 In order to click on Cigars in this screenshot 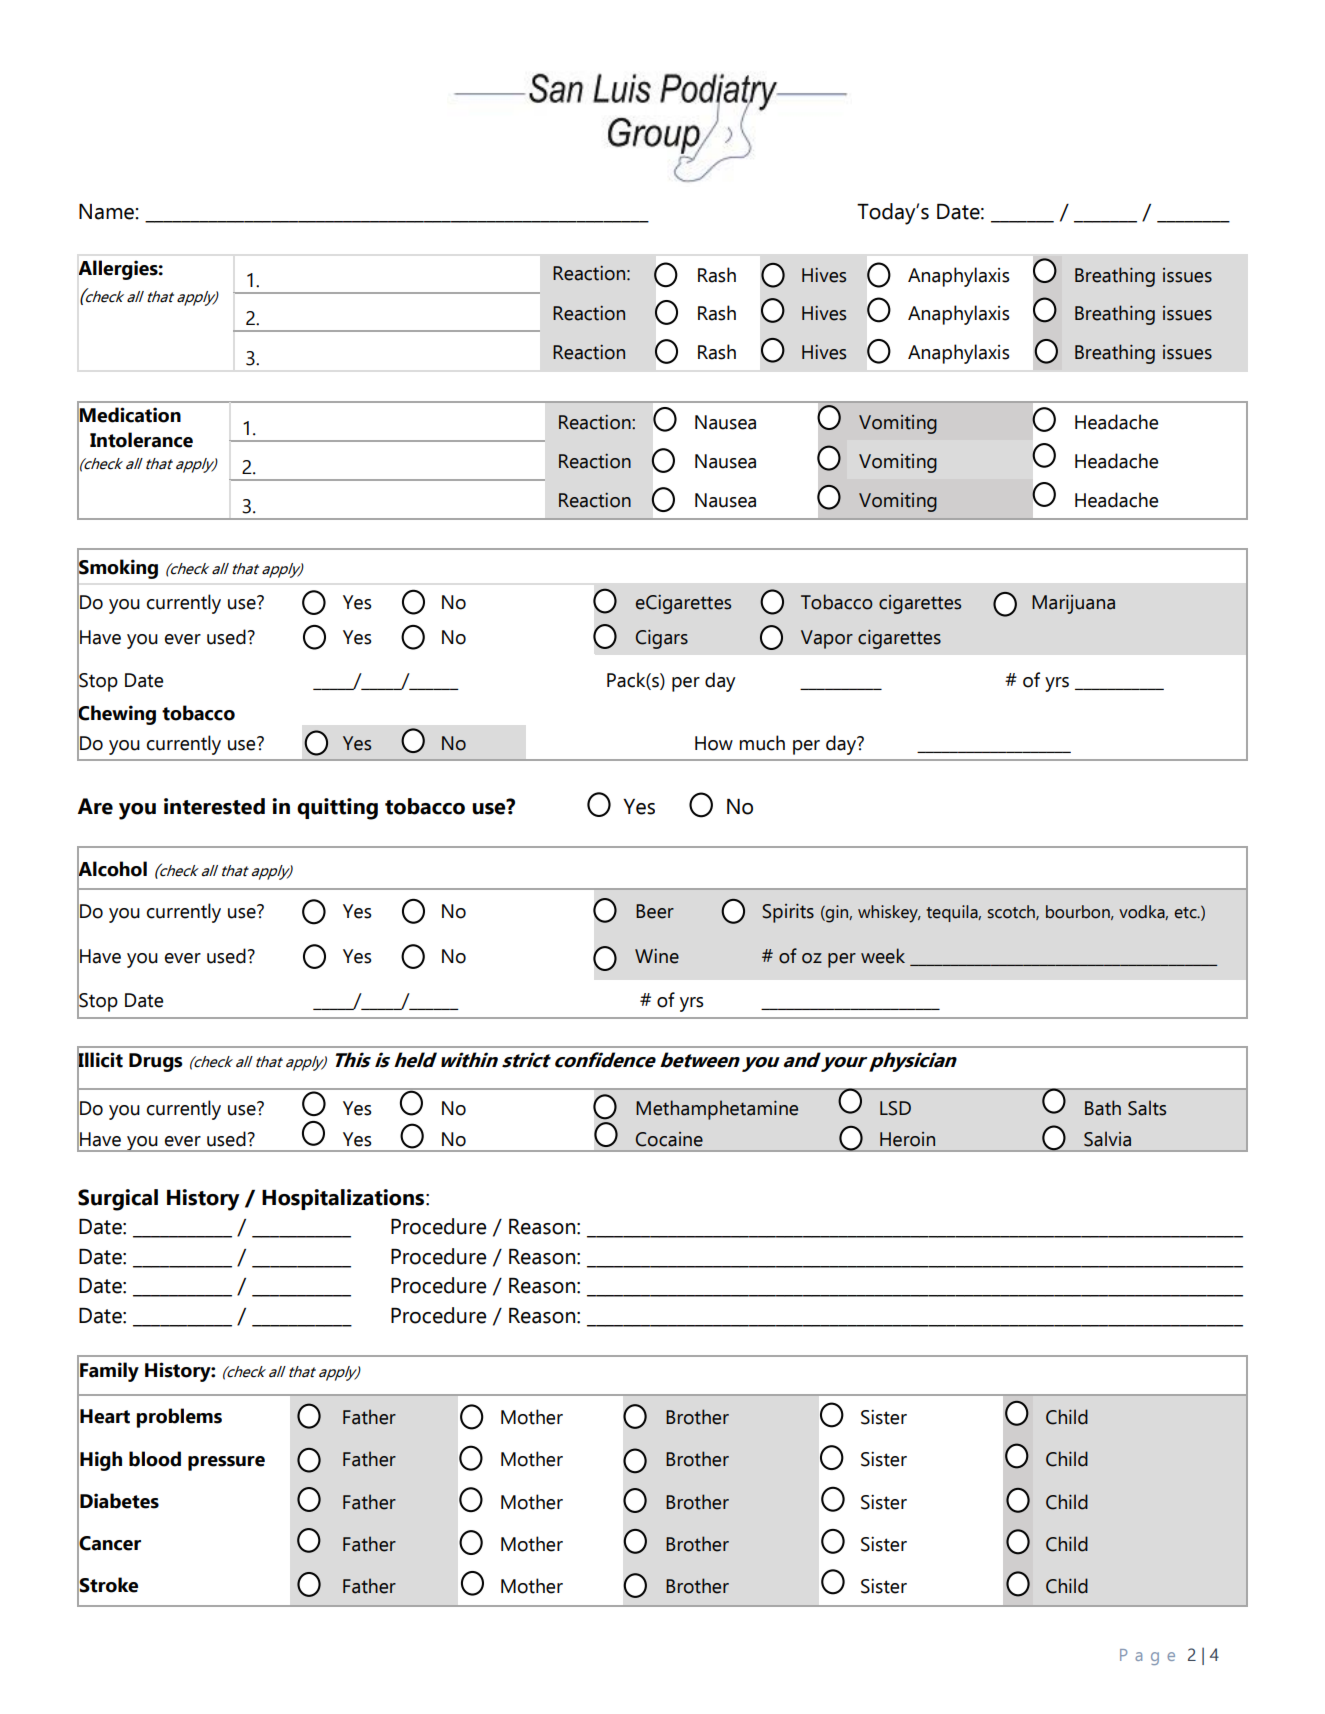, I will do `click(662, 639)`.
